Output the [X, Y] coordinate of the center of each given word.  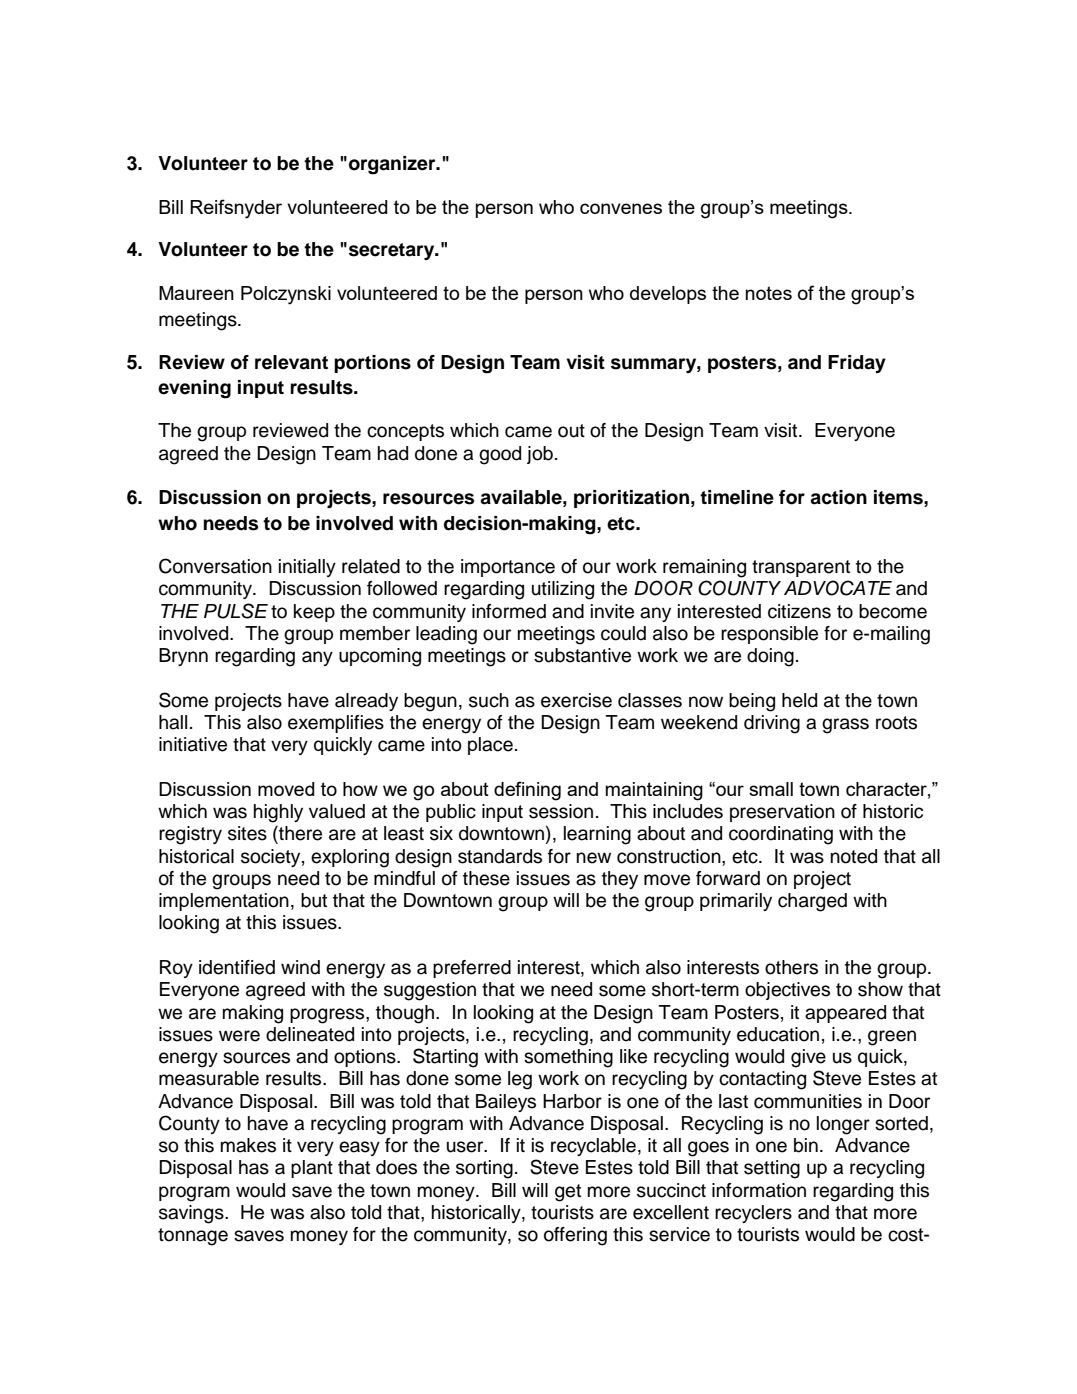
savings [192, 1214]
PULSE [236, 611]
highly [278, 813]
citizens [799, 611]
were [239, 1036]
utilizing [563, 590]
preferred [472, 969]
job [540, 455]
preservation [782, 813]
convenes [621, 208]
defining [527, 791]
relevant [291, 362]
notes [769, 293]
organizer [393, 165]
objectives [787, 991]
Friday [857, 364]
